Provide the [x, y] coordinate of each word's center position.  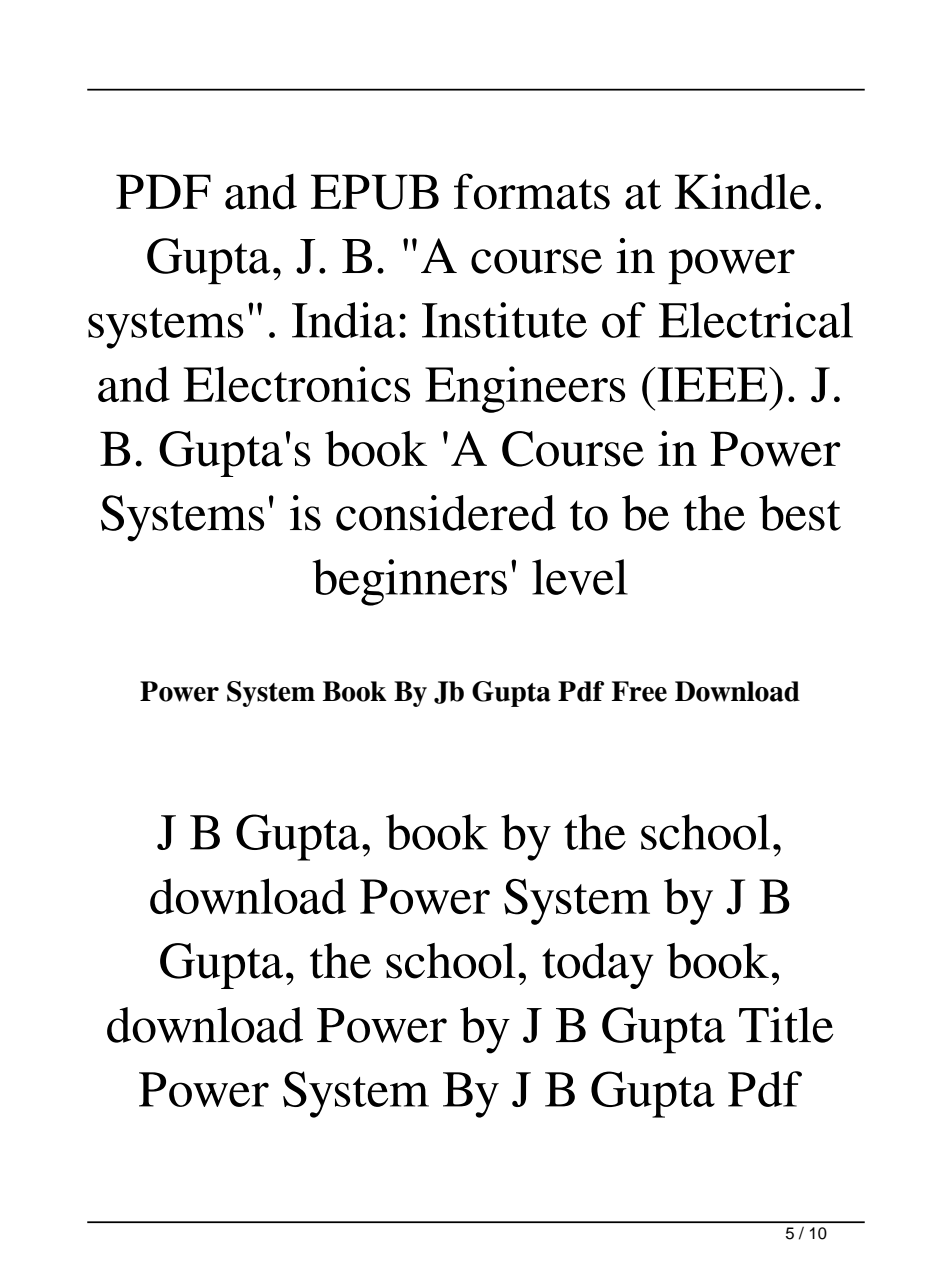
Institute [504, 320]
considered [446, 513]
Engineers [525, 389]
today [597, 966]
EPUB [375, 192]
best [800, 513]
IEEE [712, 384]
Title [786, 1025]
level [580, 577]
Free [639, 691]
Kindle [743, 191]
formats [532, 191]
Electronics [297, 384]
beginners [410, 582]
